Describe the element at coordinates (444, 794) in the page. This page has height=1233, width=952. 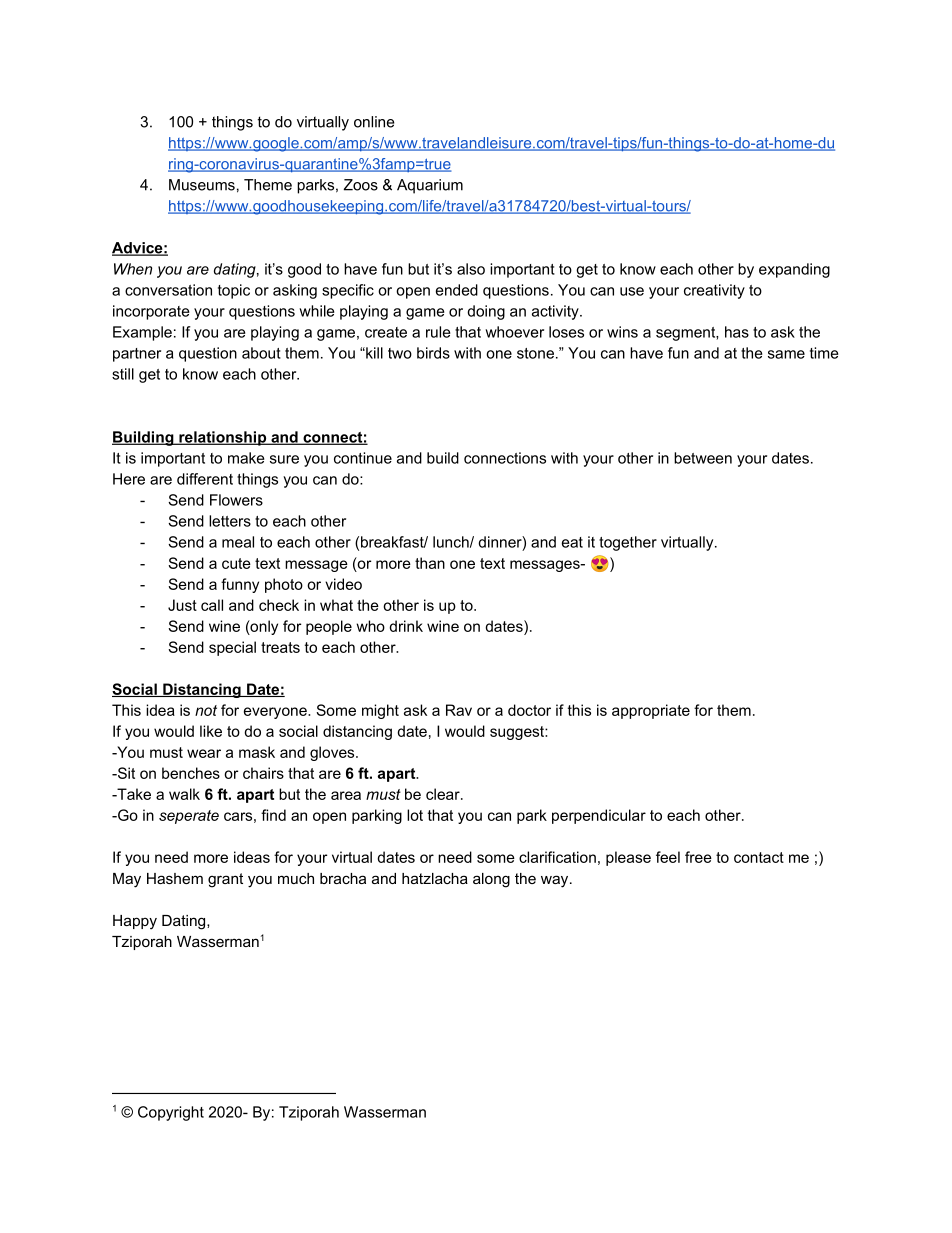
I see `clear` at that location.
